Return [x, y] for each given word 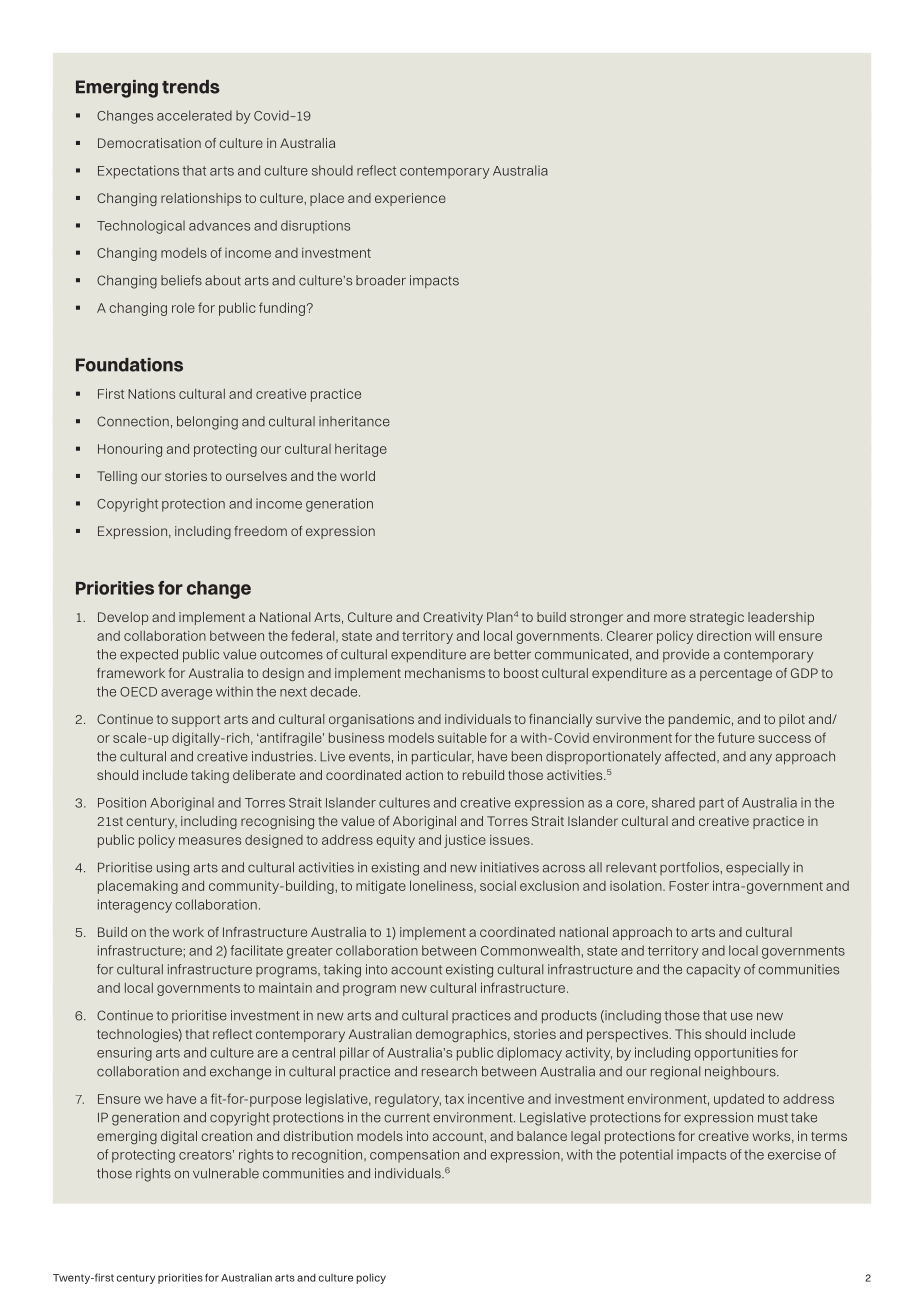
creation [226, 1136]
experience [410, 199]
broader [381, 280]
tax [454, 1099]
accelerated [194, 115]
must [773, 1118]
